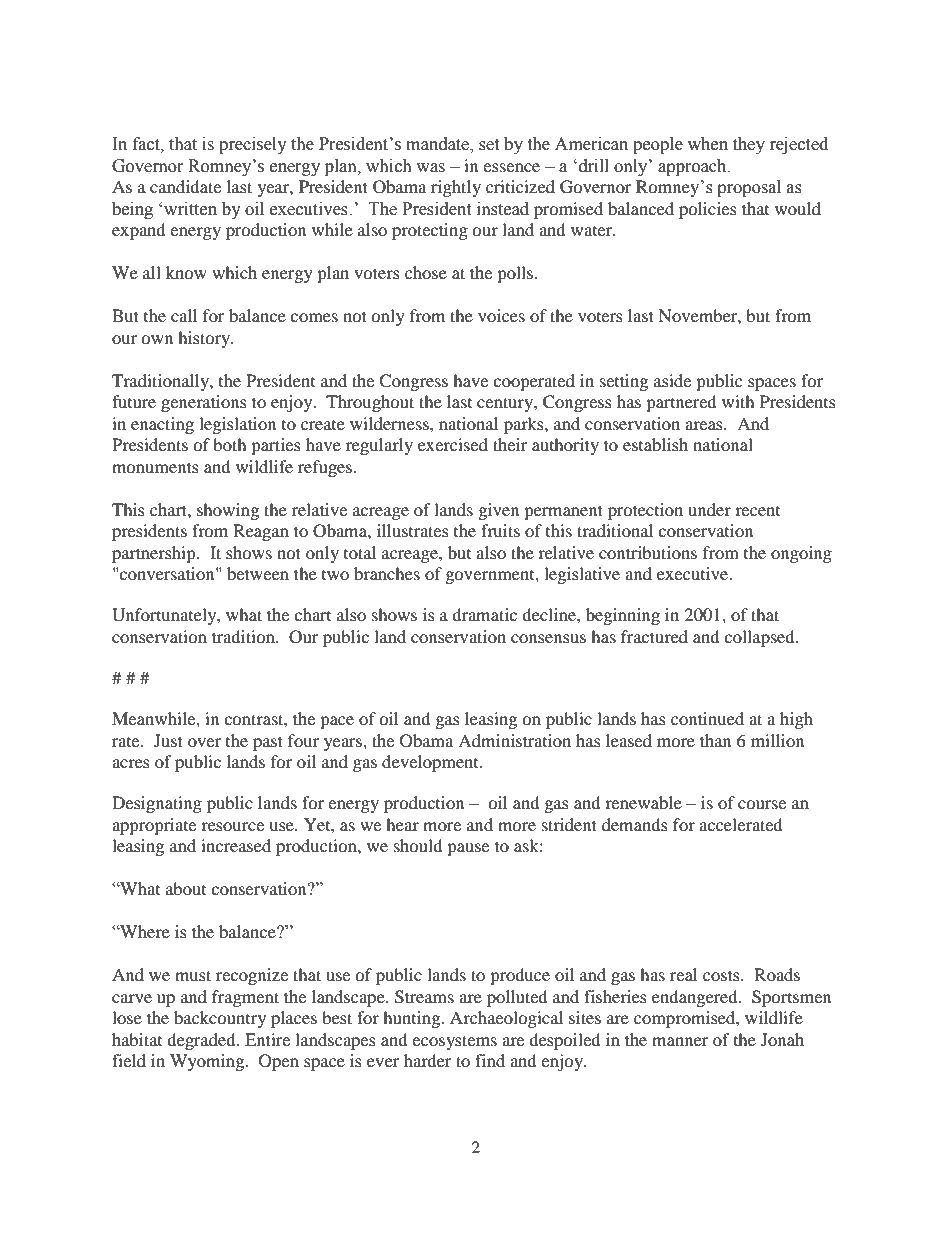 The height and width of the document is (1233, 952). What do you see at coordinates (680, 1041) in the document?
I see `manner` at bounding box center [680, 1041].
